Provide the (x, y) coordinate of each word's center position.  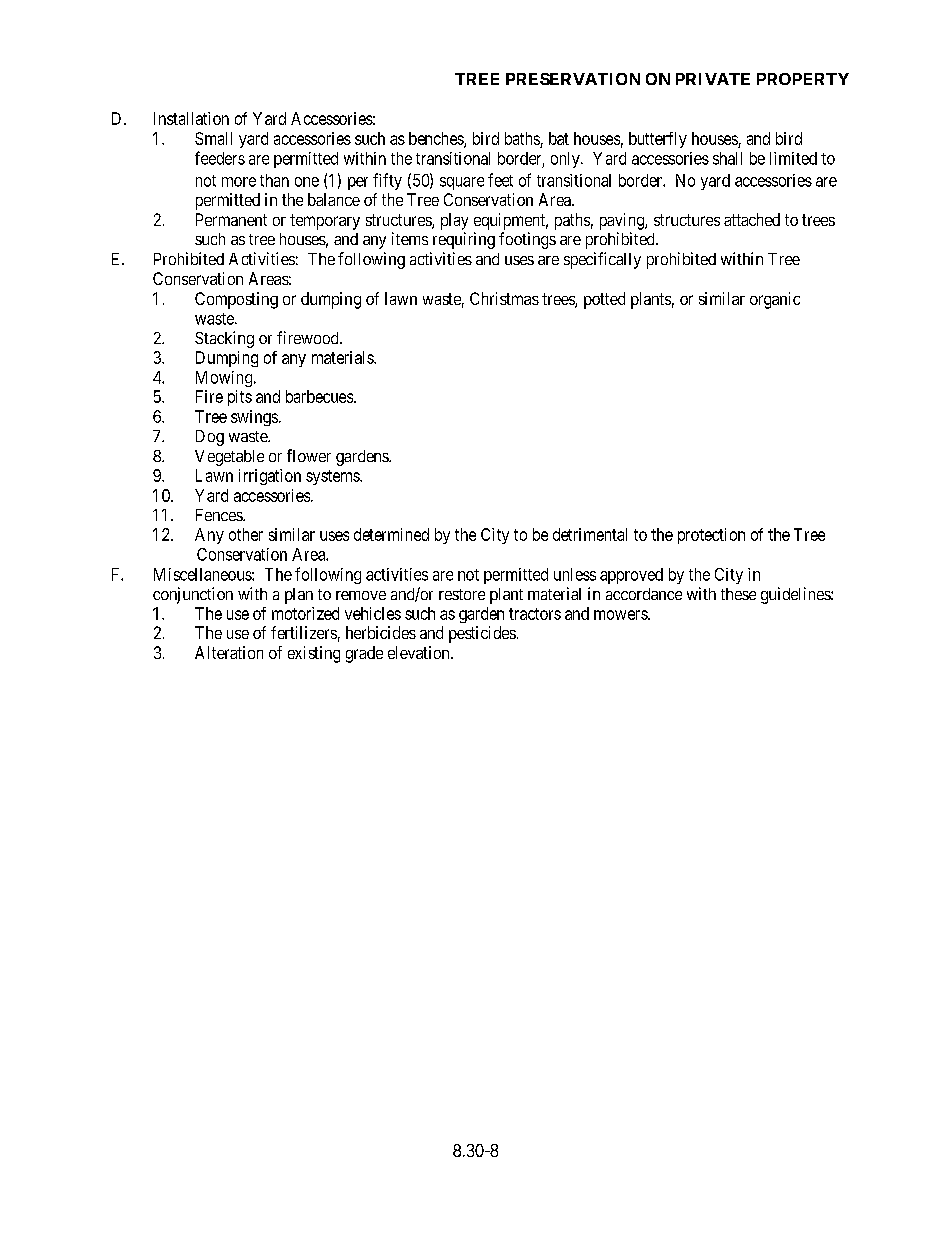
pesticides (482, 634)
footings (527, 240)
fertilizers (304, 632)
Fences (220, 515)
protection (711, 536)
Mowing (225, 379)
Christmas (504, 298)
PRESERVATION (573, 79)
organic (775, 300)
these (738, 594)
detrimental (590, 534)
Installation (191, 118)
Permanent (231, 219)
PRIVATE (713, 79)
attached (752, 219)
